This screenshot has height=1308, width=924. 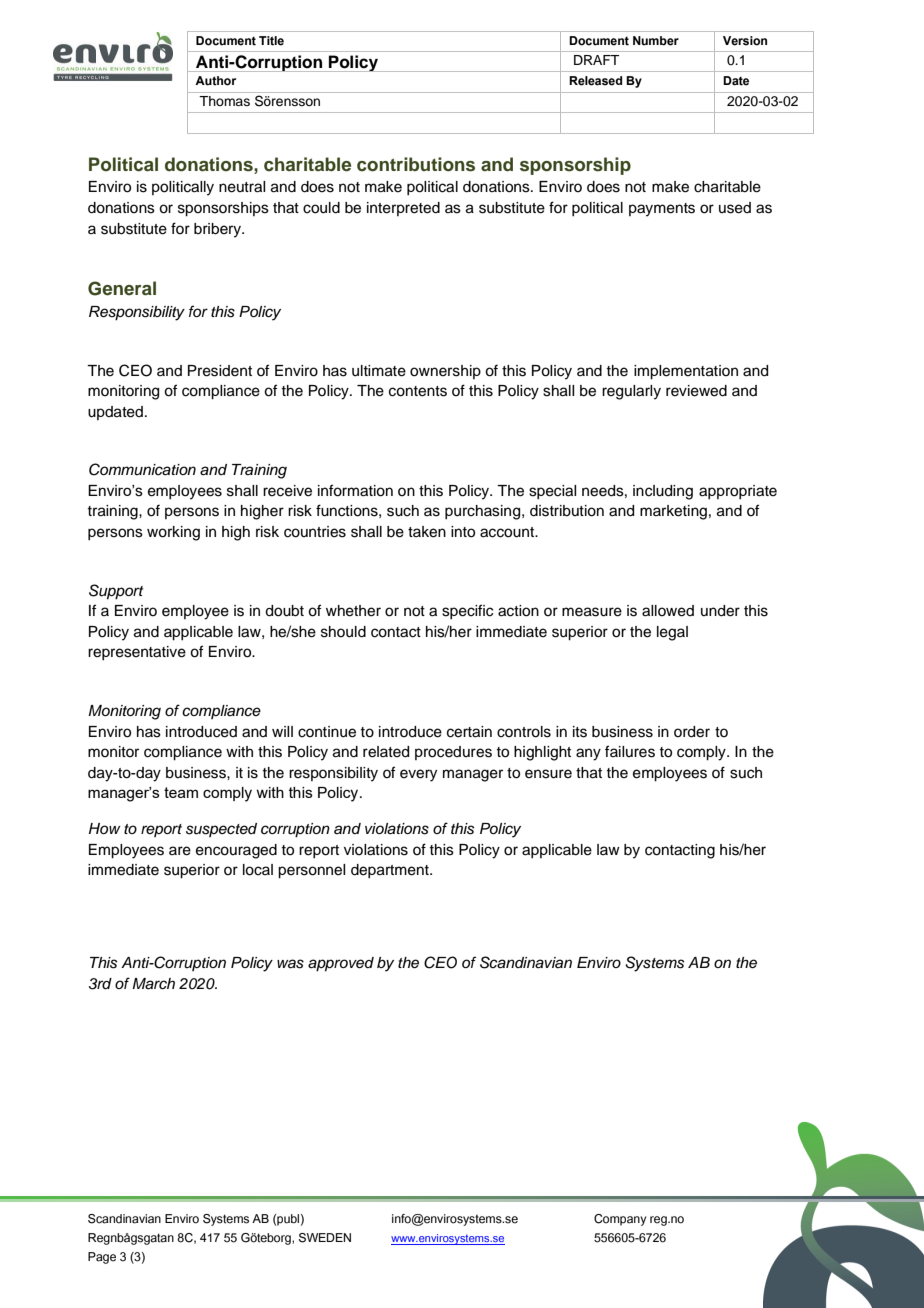 I want to click on specific, so click(x=467, y=611).
